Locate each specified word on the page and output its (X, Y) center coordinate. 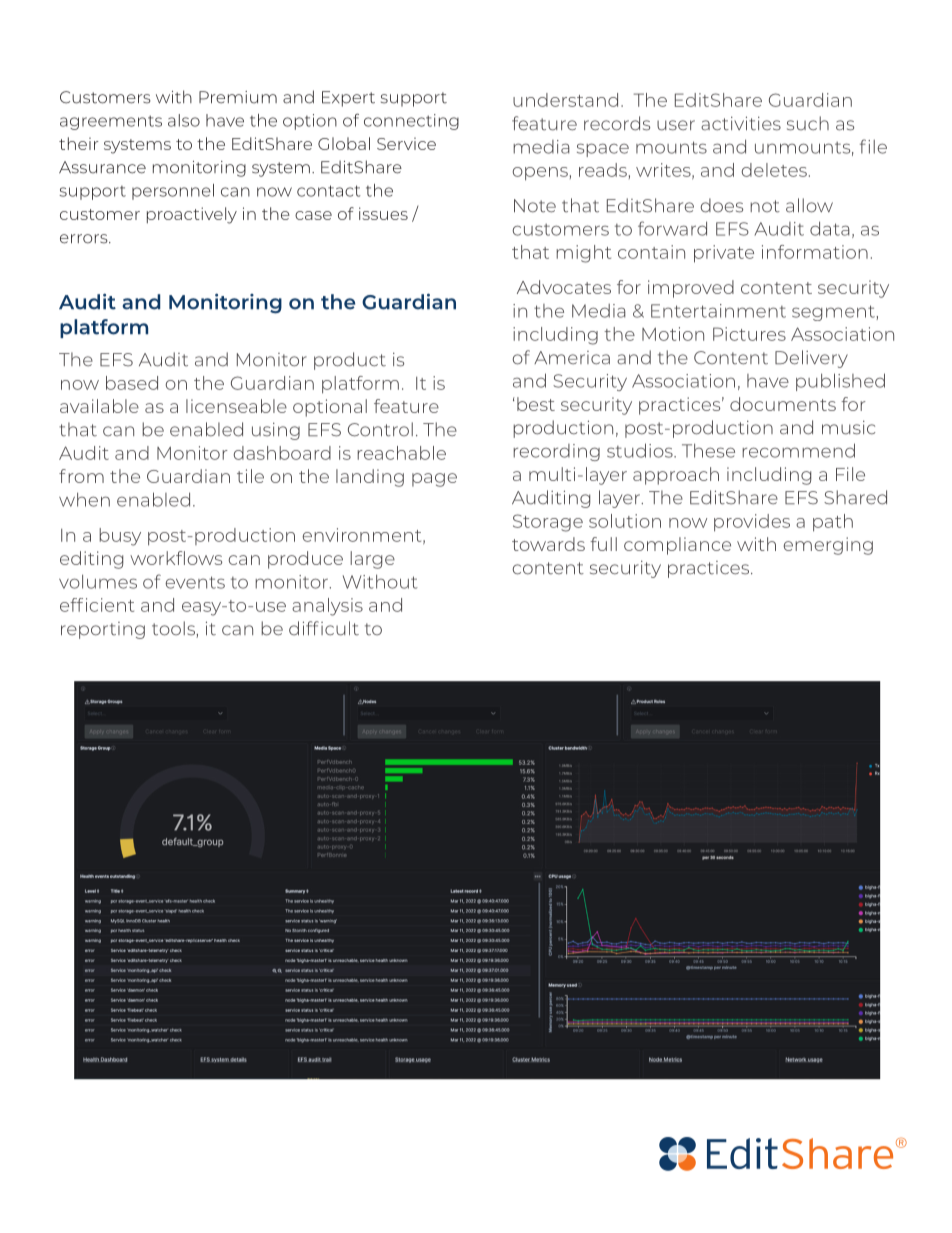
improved (691, 289)
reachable (401, 453)
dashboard (282, 453)
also (184, 120)
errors (85, 239)
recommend (798, 450)
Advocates (564, 287)
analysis (327, 607)
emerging (828, 546)
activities (741, 123)
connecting (411, 122)
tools (174, 629)
